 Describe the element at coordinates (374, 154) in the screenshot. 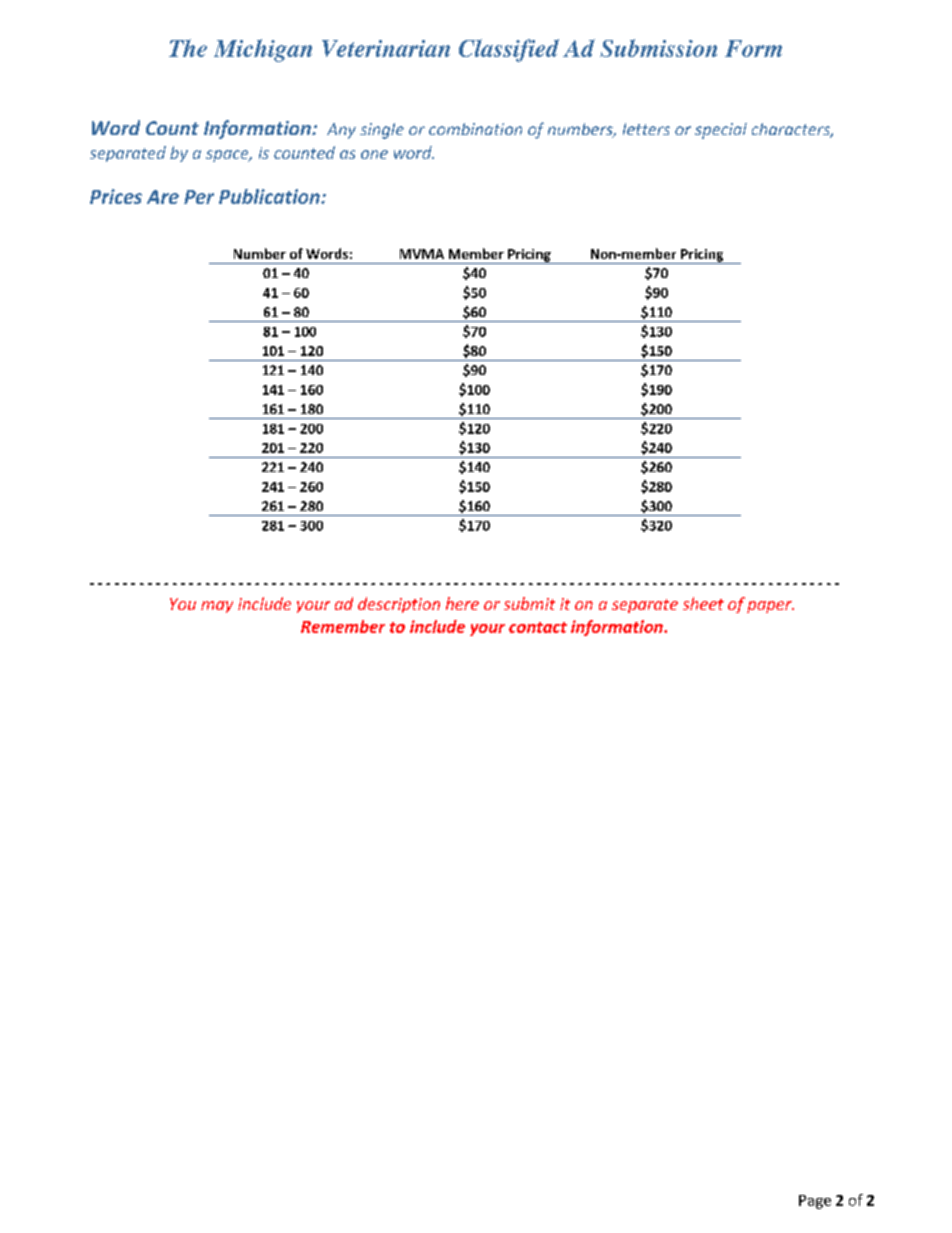

I see `one` at that location.
